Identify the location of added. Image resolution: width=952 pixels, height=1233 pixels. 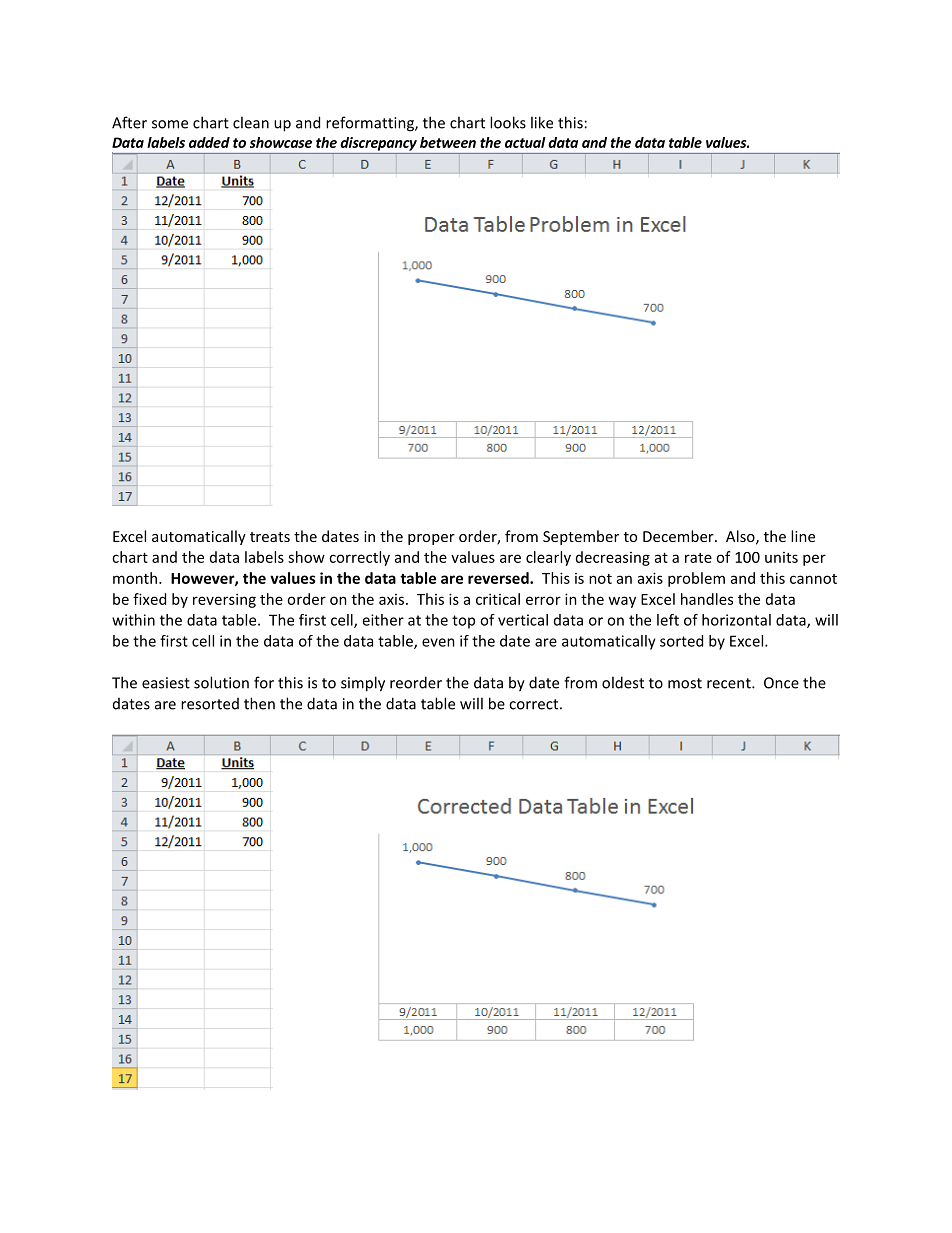
(209, 142).
